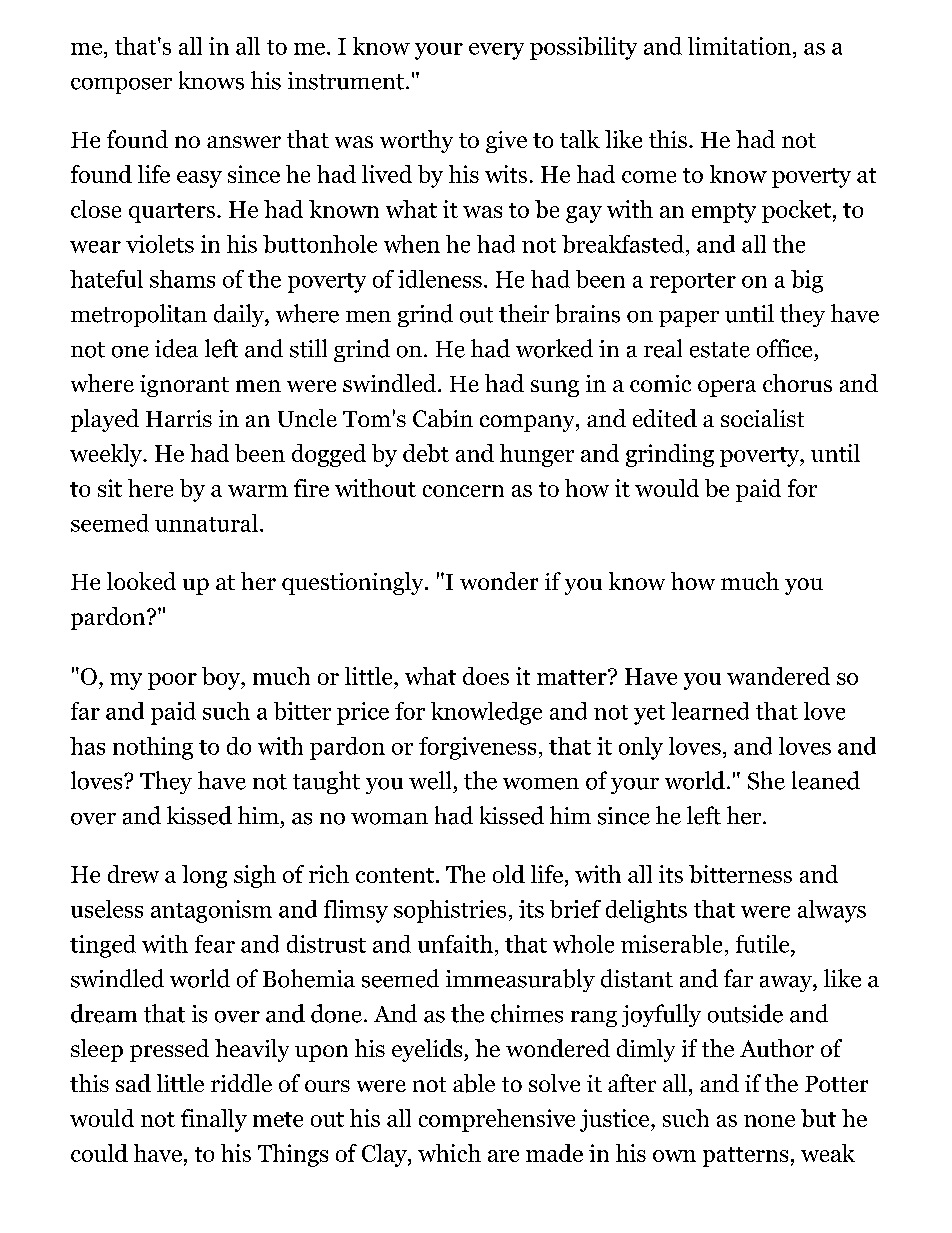 This screenshot has width=952, height=1233. Describe the element at coordinates (739, 46) in the screenshot. I see `limitation` at that location.
